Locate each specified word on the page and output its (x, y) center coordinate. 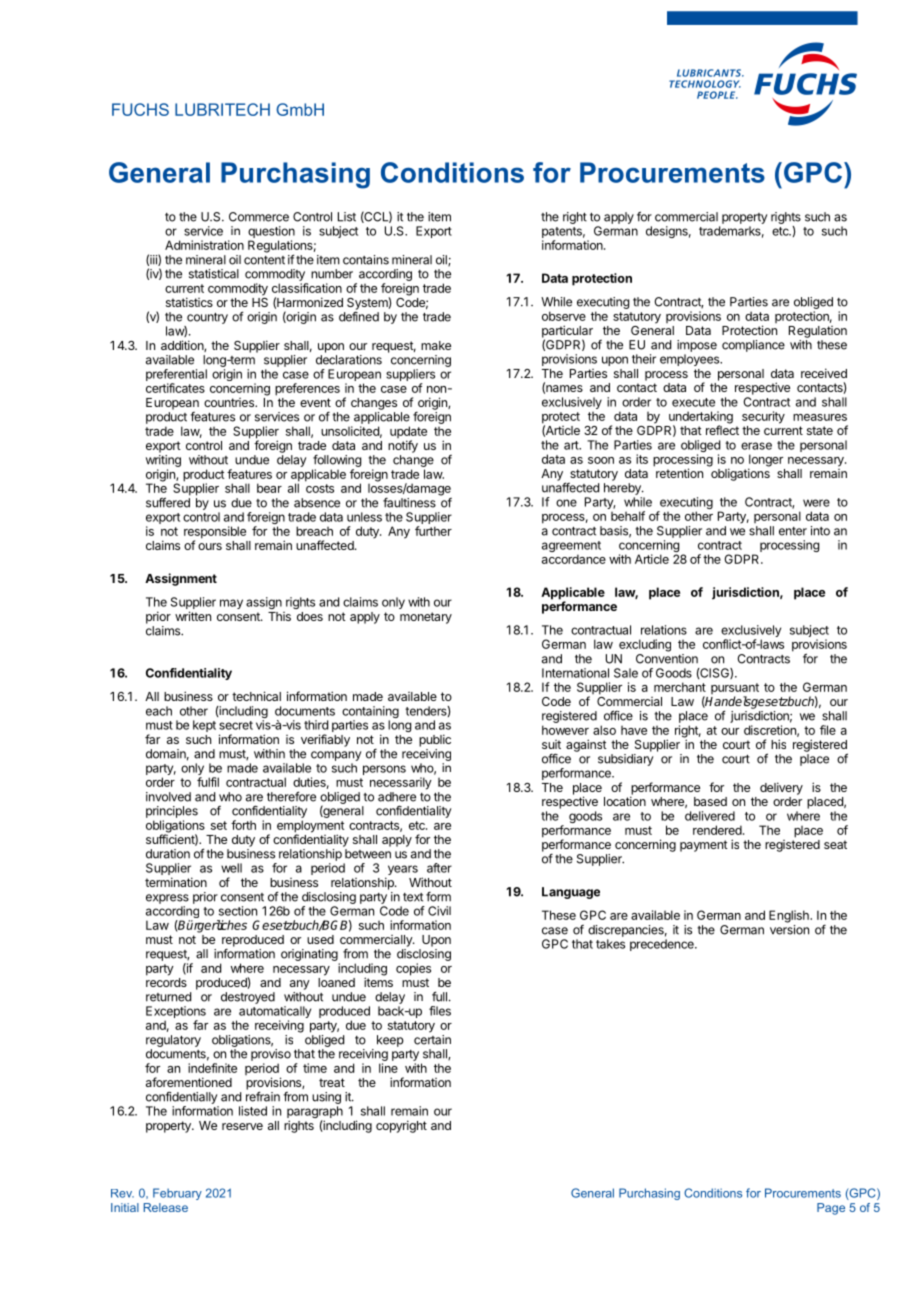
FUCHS (140, 109)
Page (831, 1209)
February (177, 1194)
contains (366, 260)
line (388, 1068)
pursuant (735, 690)
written (193, 616)
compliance (753, 346)
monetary (426, 618)
